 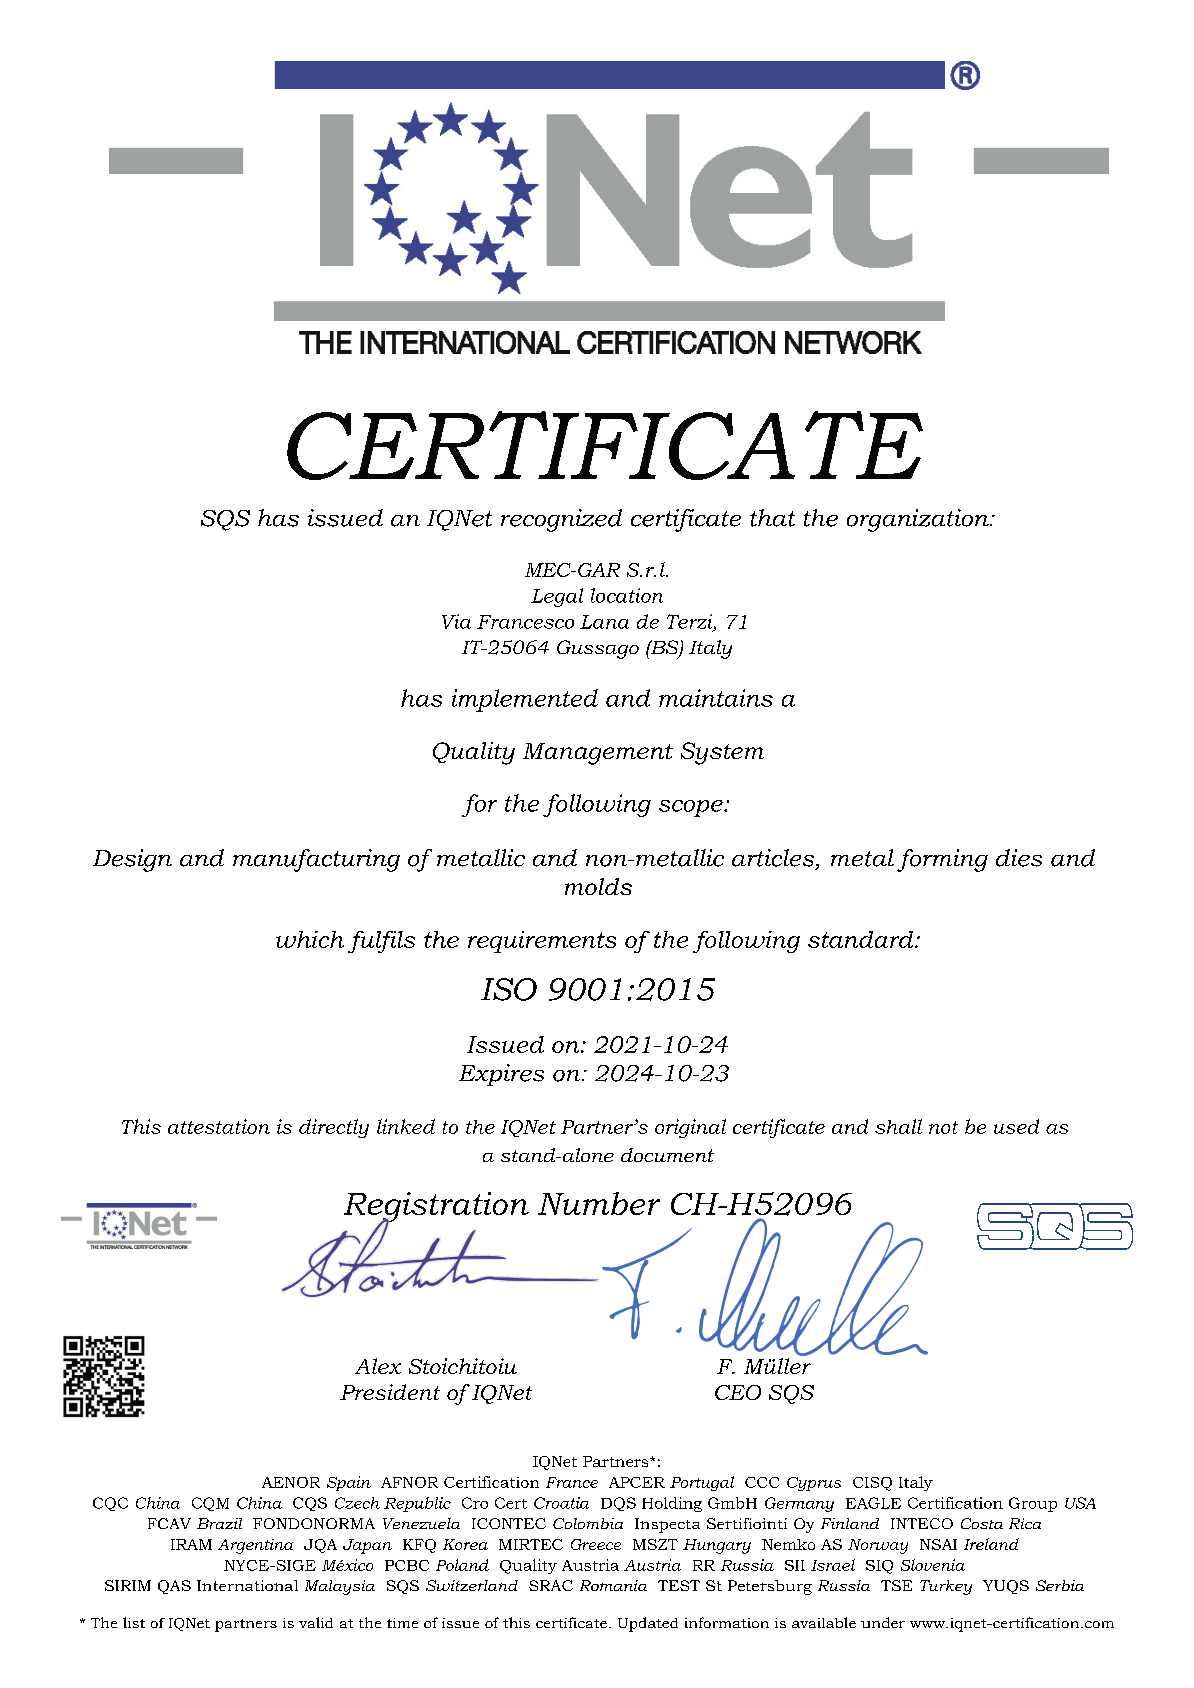 I want to click on Expires, so click(x=501, y=1075).
